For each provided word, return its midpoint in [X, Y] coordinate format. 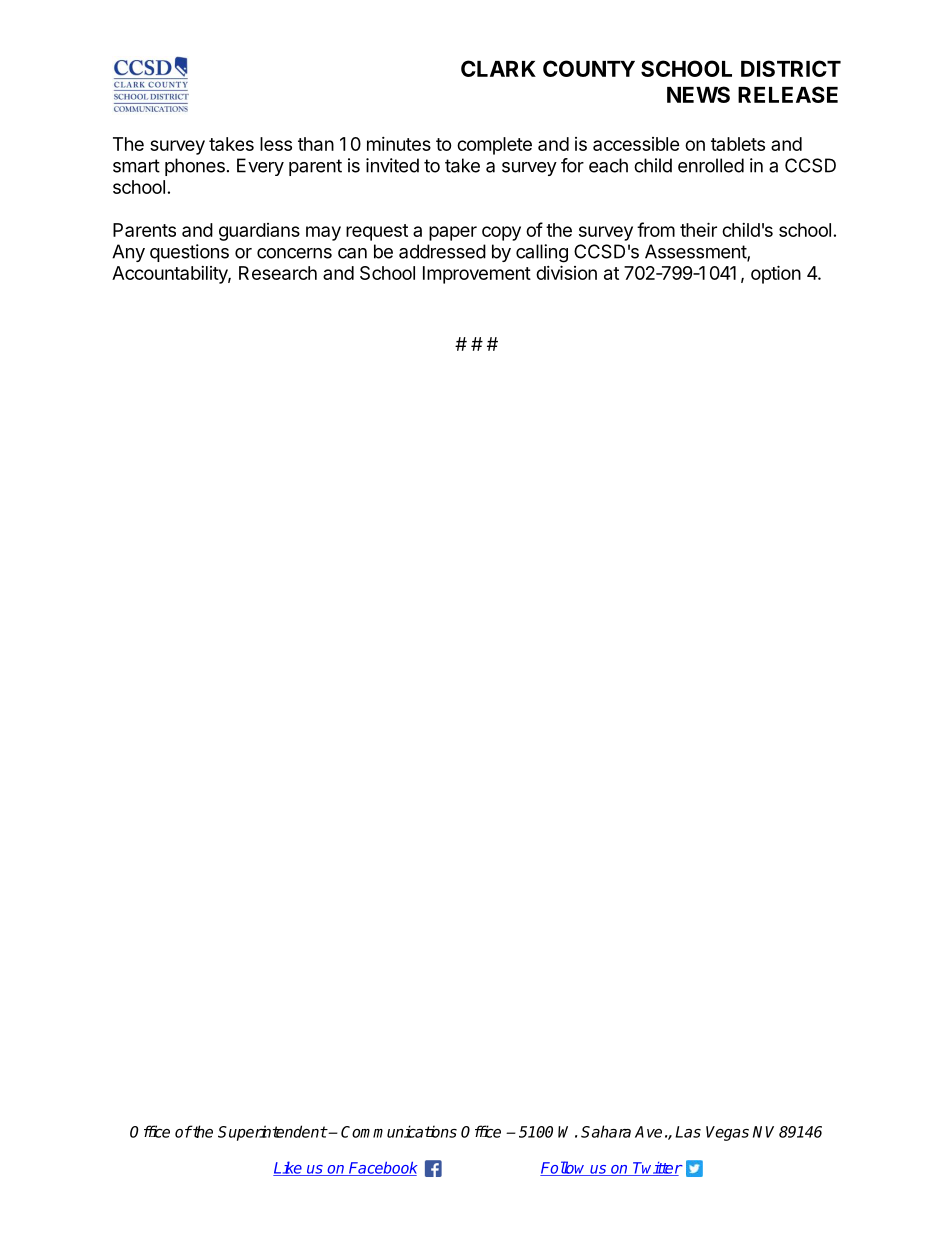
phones [195, 167]
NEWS [698, 94]
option [776, 274]
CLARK [498, 68]
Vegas [727, 1133]
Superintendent [272, 1133]
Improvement [477, 275]
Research [278, 273]
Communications [399, 1131]
